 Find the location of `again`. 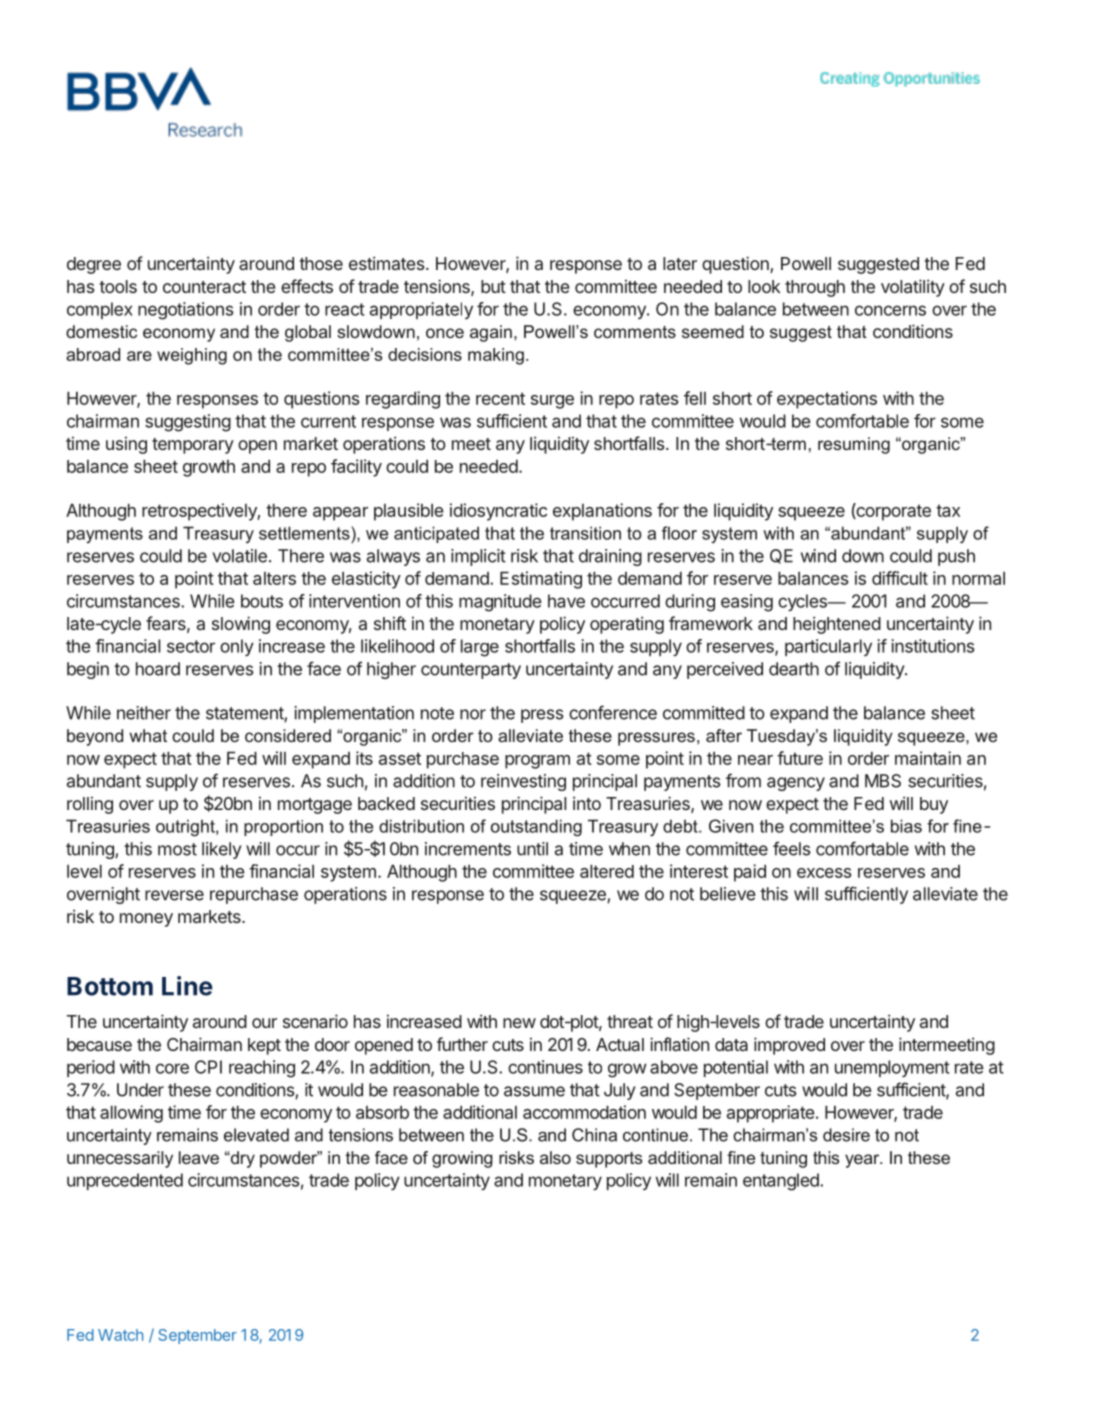

again is located at coordinates (491, 333).
